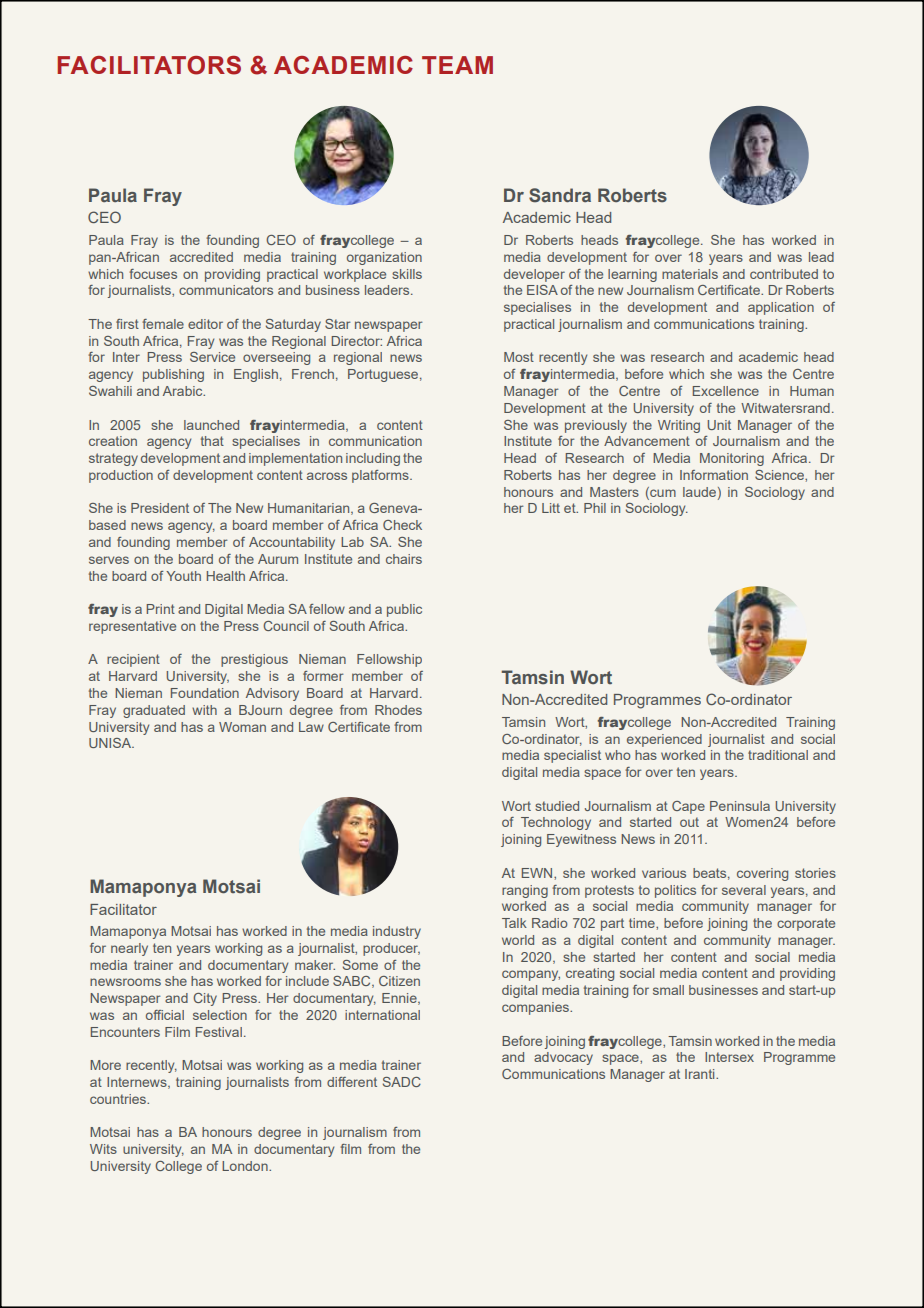  Describe the element at coordinates (129, 949) in the screenshot. I see `nearly` at that location.
